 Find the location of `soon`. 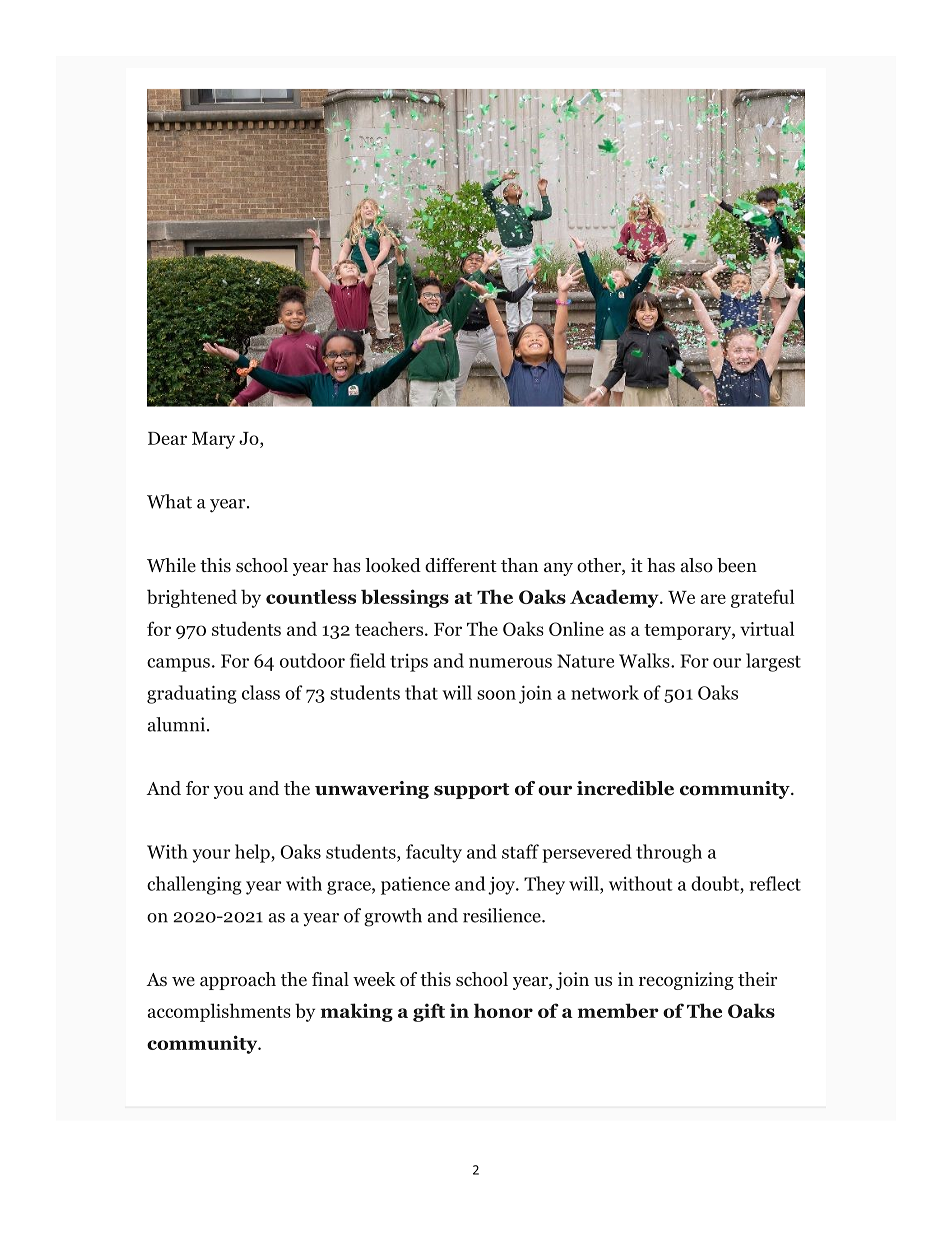

soon is located at coordinates (496, 695).
